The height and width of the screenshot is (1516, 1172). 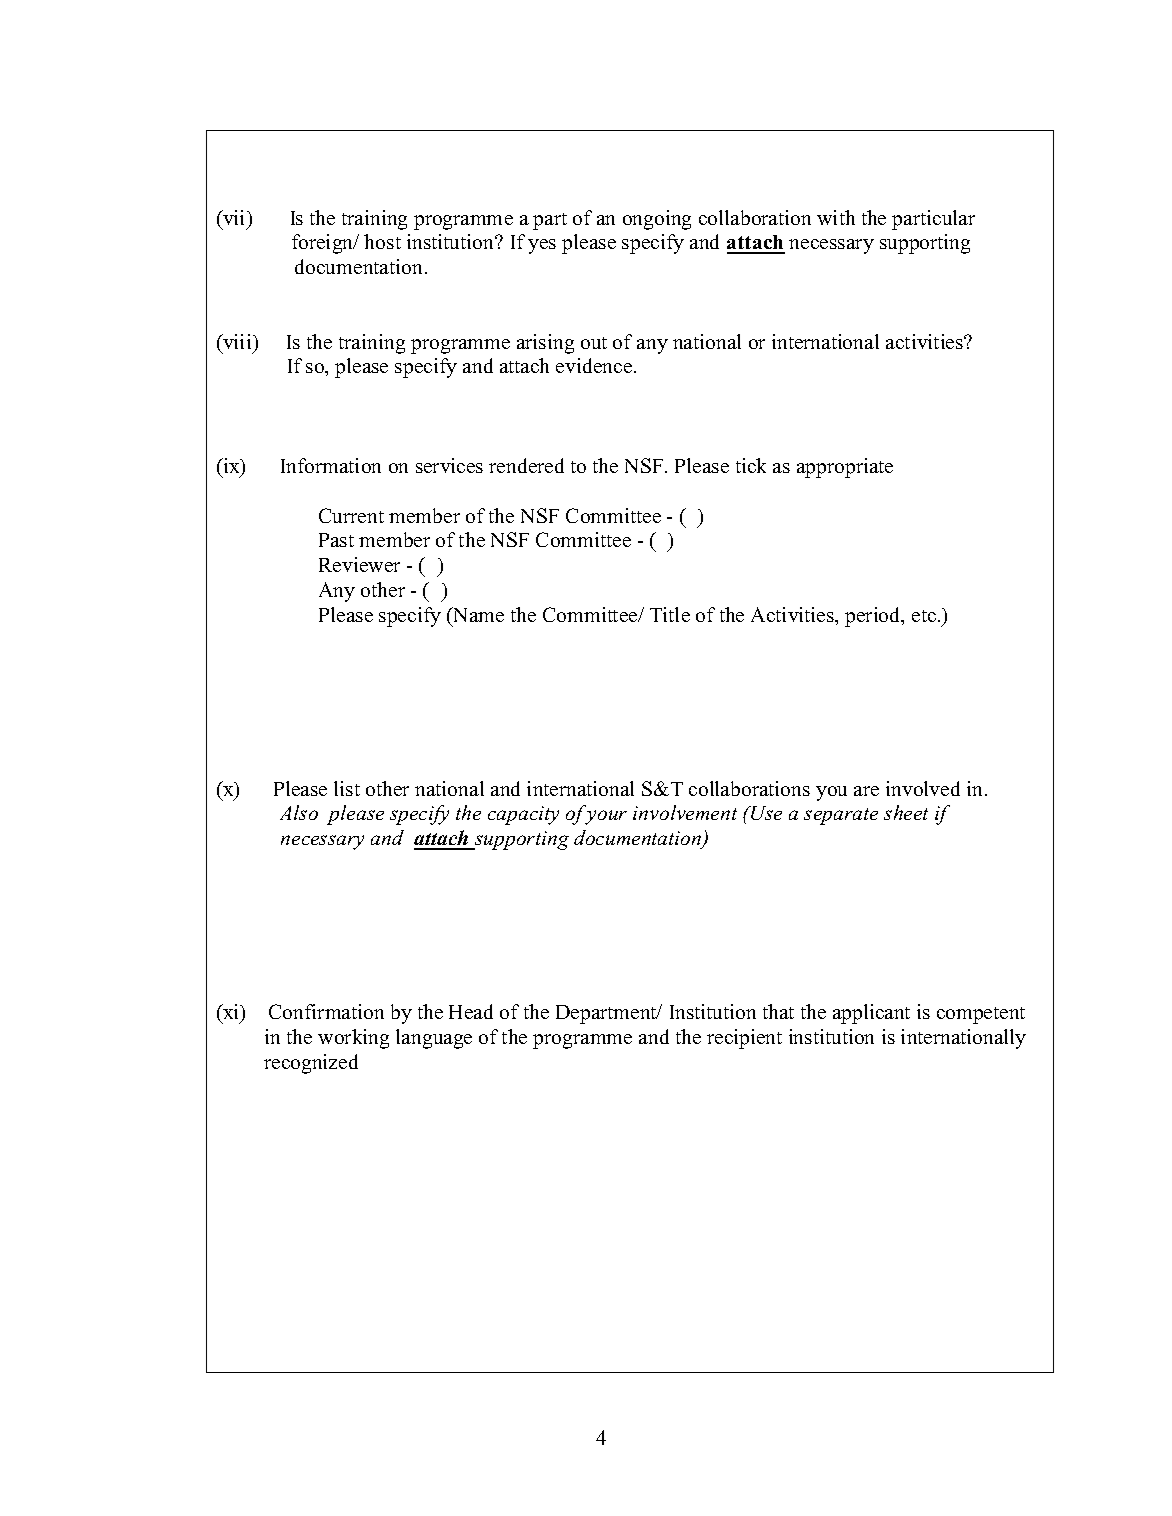 What do you see at coordinates (526, 465) in the screenshot?
I see `rendered` at bounding box center [526, 465].
